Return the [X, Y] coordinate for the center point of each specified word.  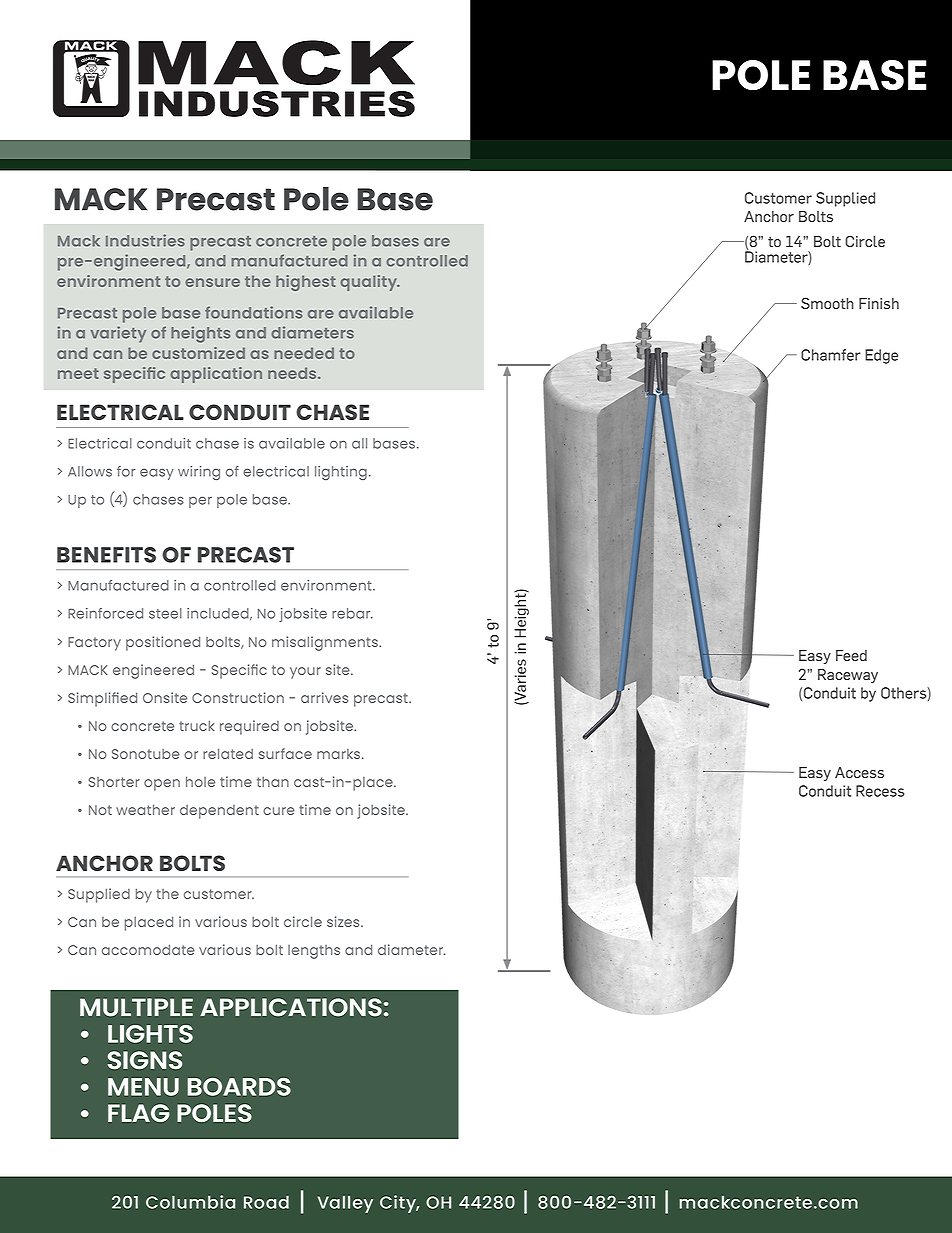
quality [370, 283]
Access [859, 772]
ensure [212, 282]
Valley [345, 1204]
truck [196, 725]
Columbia [190, 1202]
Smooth [827, 303]
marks [340, 754]
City [399, 1204]
